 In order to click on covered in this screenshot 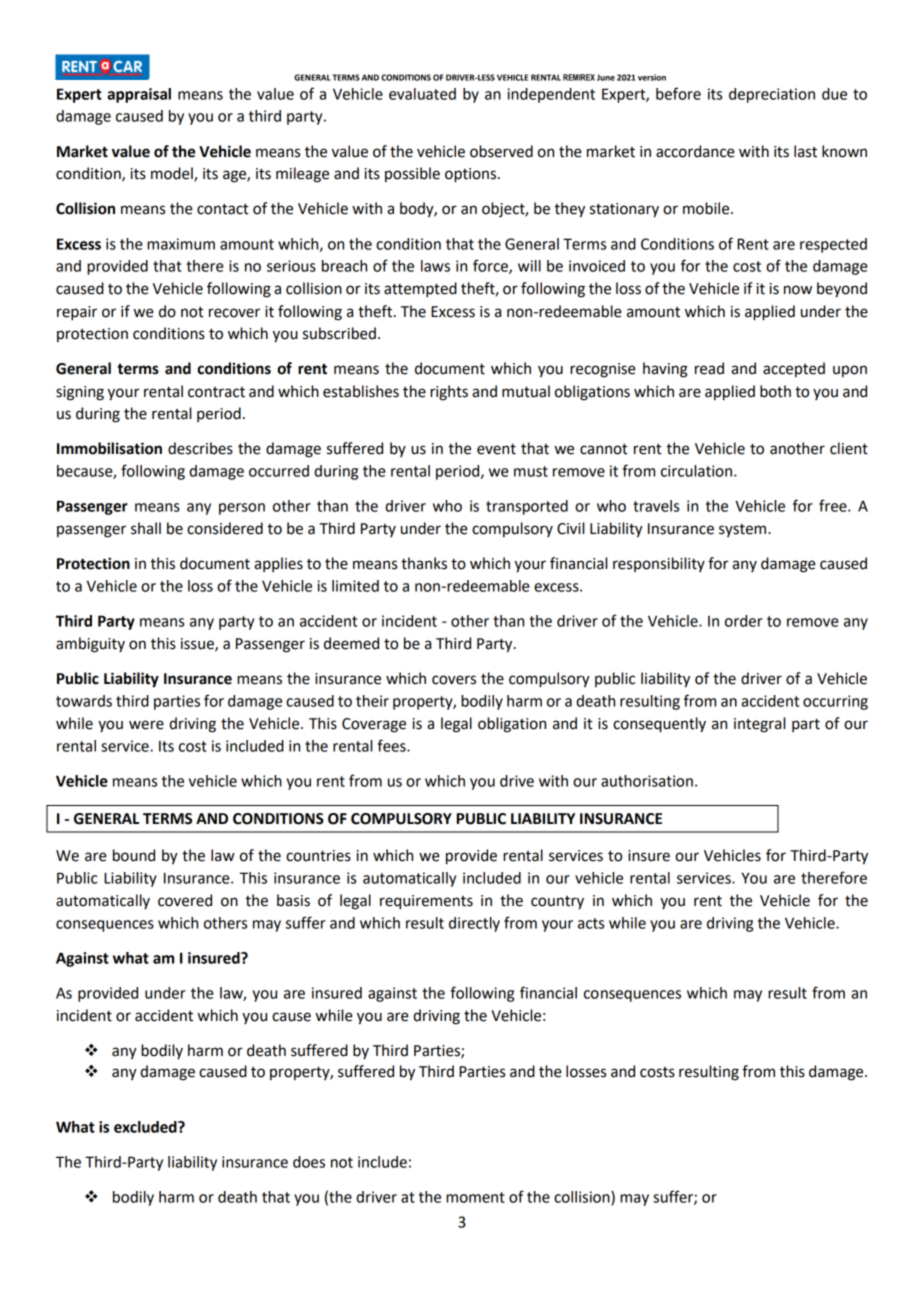, I will do `click(185, 900)`.
